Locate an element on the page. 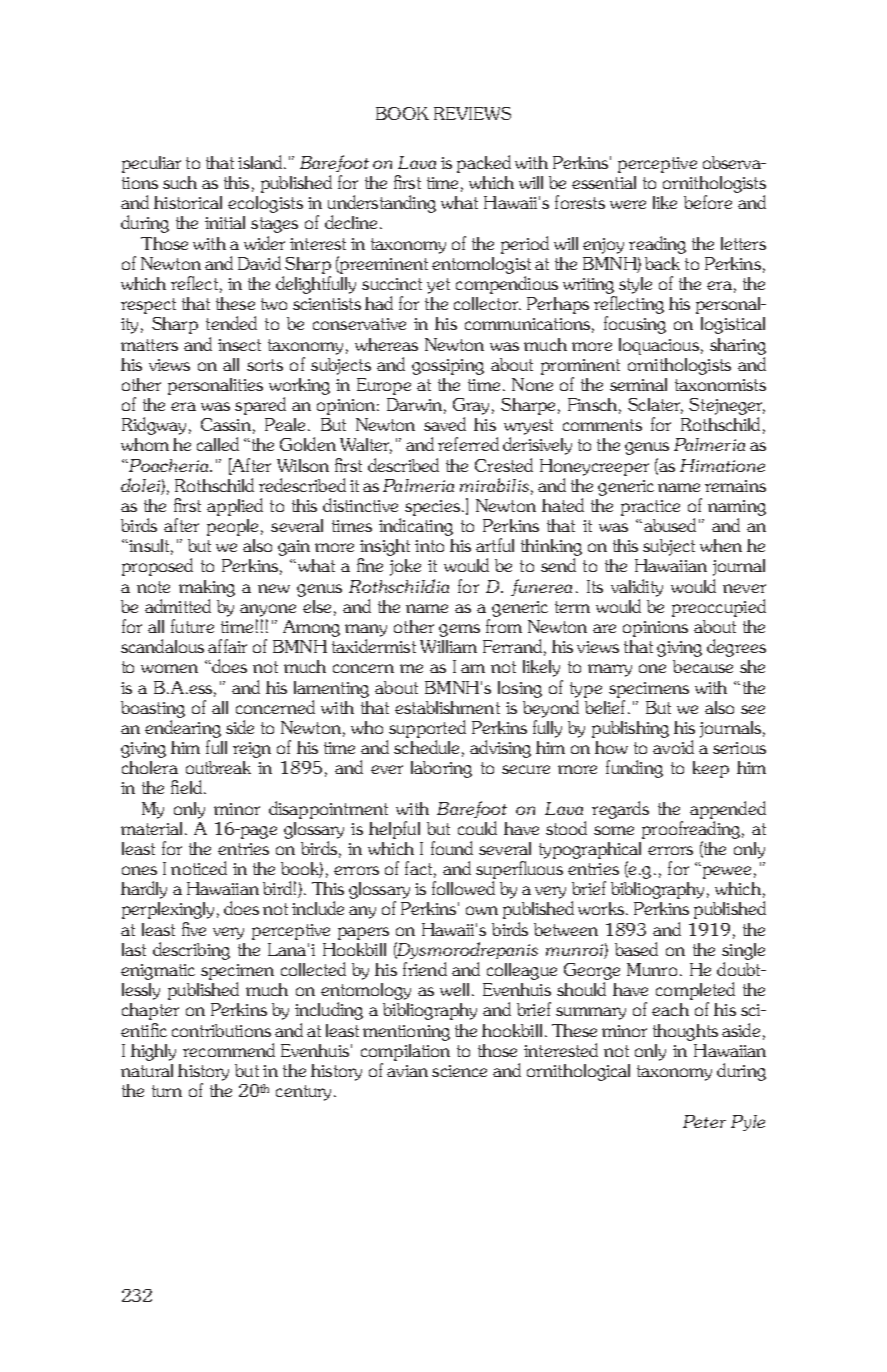 This image has height=1372, width=887. historical is located at coordinates (188, 202).
